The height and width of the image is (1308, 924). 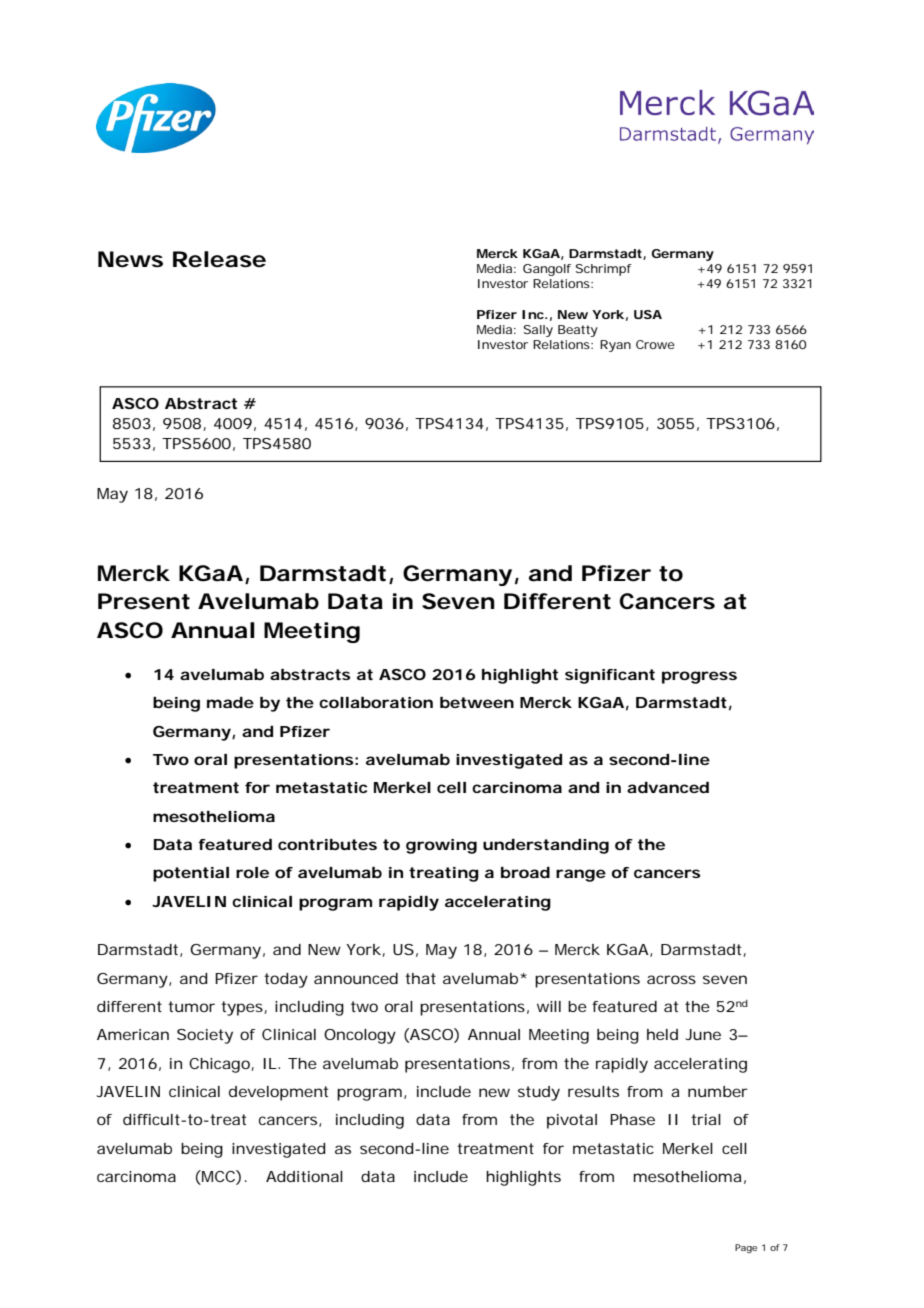 I want to click on News, so click(x=130, y=259).
